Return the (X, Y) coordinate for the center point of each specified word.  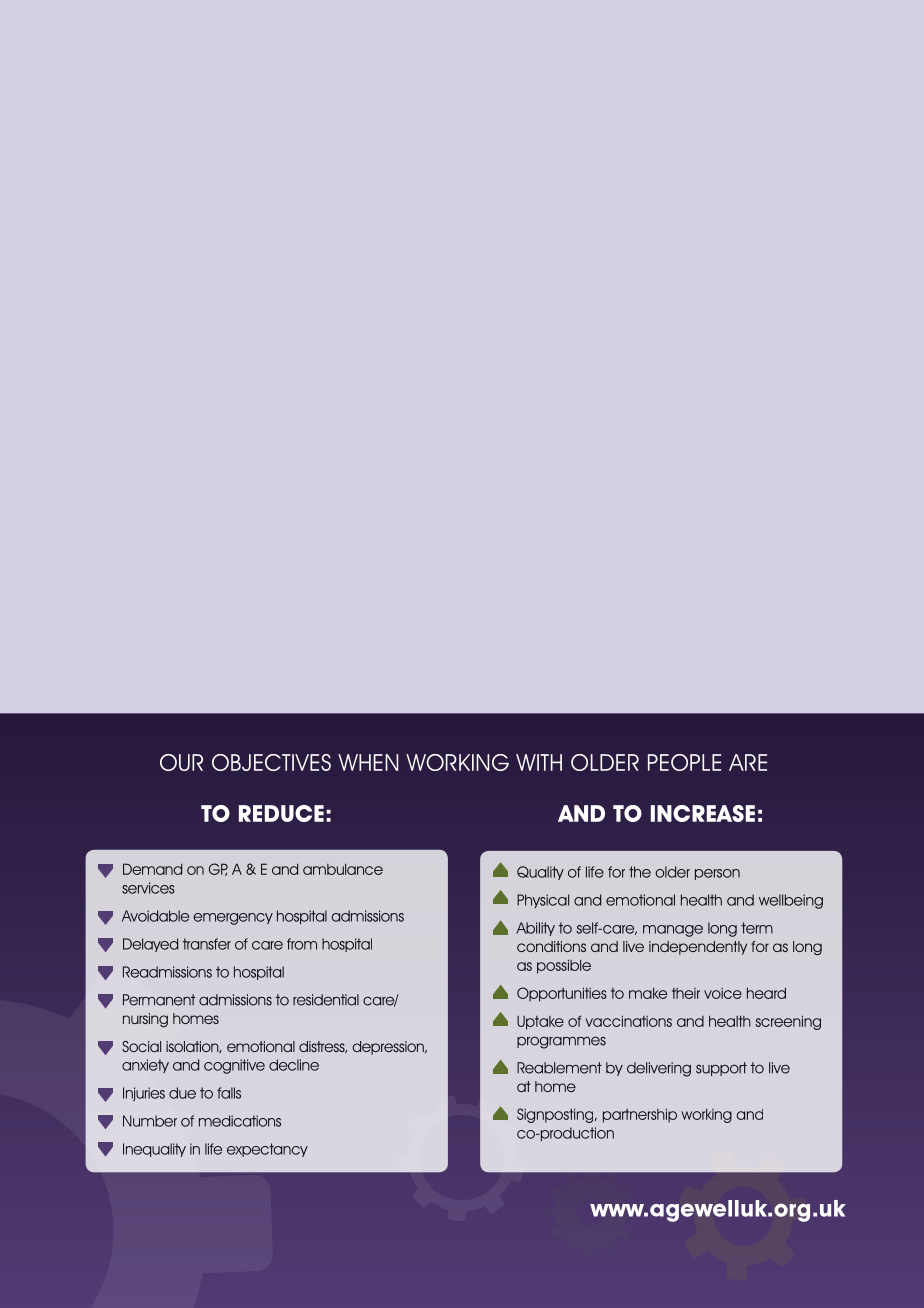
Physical (543, 901)
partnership (640, 1115)
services (148, 888)
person (717, 874)
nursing (145, 1020)
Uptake (540, 1023)
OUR (181, 762)
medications (240, 1121)
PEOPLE (684, 762)
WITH (539, 762)
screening (788, 1022)
